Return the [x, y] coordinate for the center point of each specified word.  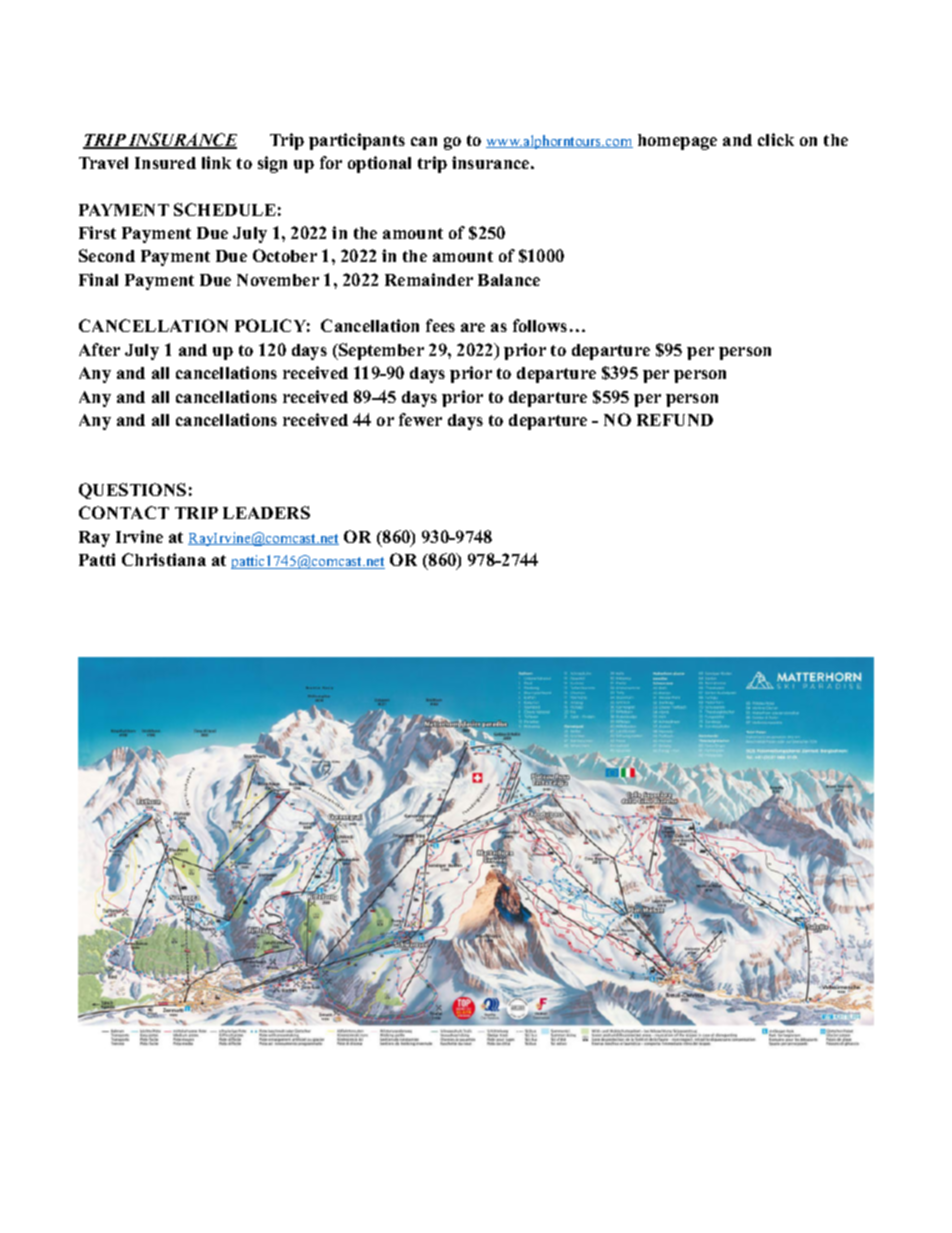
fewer [420, 419]
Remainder [429, 279]
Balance [509, 280]
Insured [165, 163]
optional [379, 164]
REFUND [675, 420]
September [380, 351]
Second [107, 255]
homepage [677, 142]
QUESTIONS [132, 491]
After [99, 349]
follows [540, 325]
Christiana [164, 559]
